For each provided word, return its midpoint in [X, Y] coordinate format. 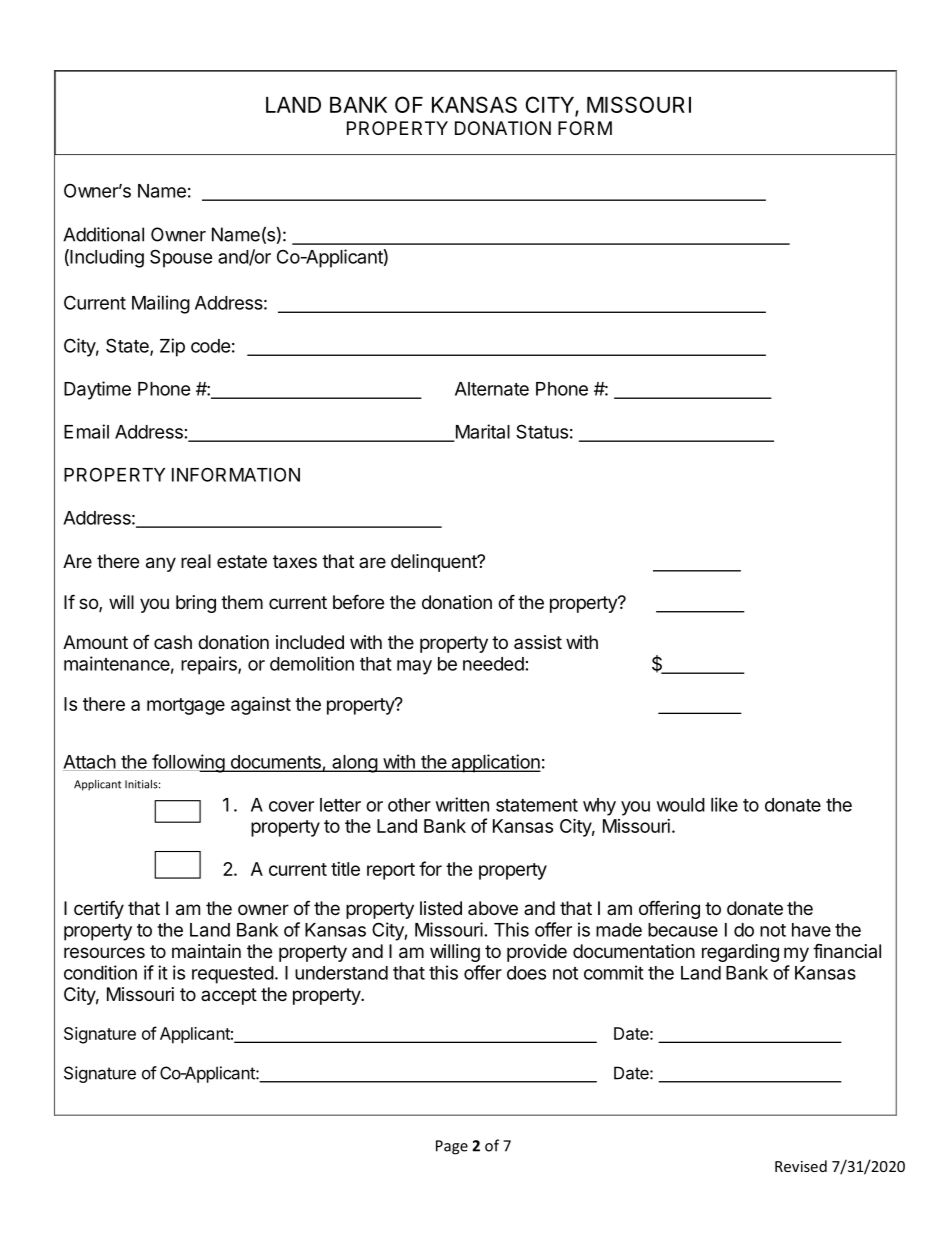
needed [493, 664]
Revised [801, 1166]
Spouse [181, 258]
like [724, 804]
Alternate [492, 389]
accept [229, 996]
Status [542, 431]
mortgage [186, 706]
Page [452, 1147]
